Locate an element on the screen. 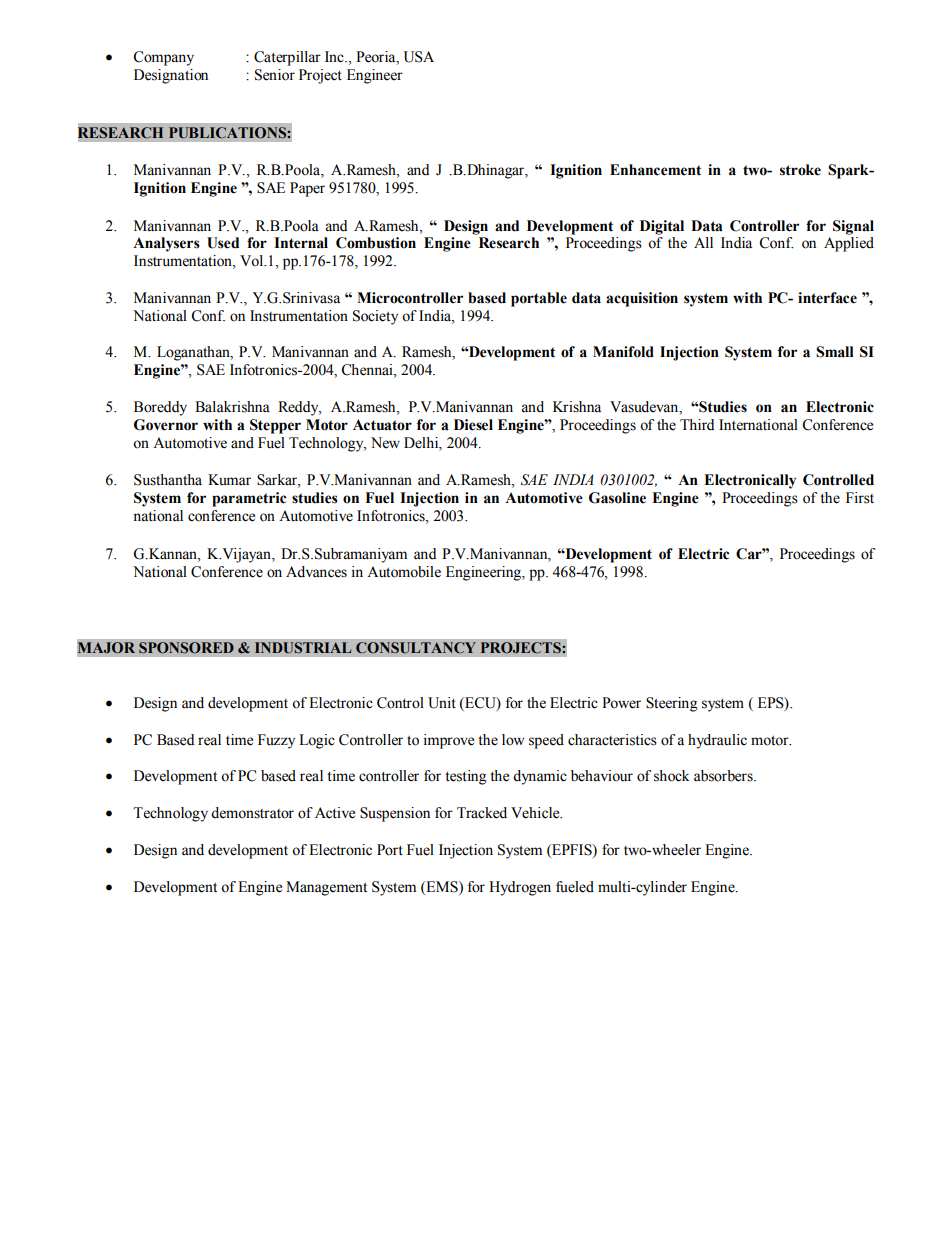 The height and width of the screenshot is (1233, 952). Kumar is located at coordinates (229, 479).
